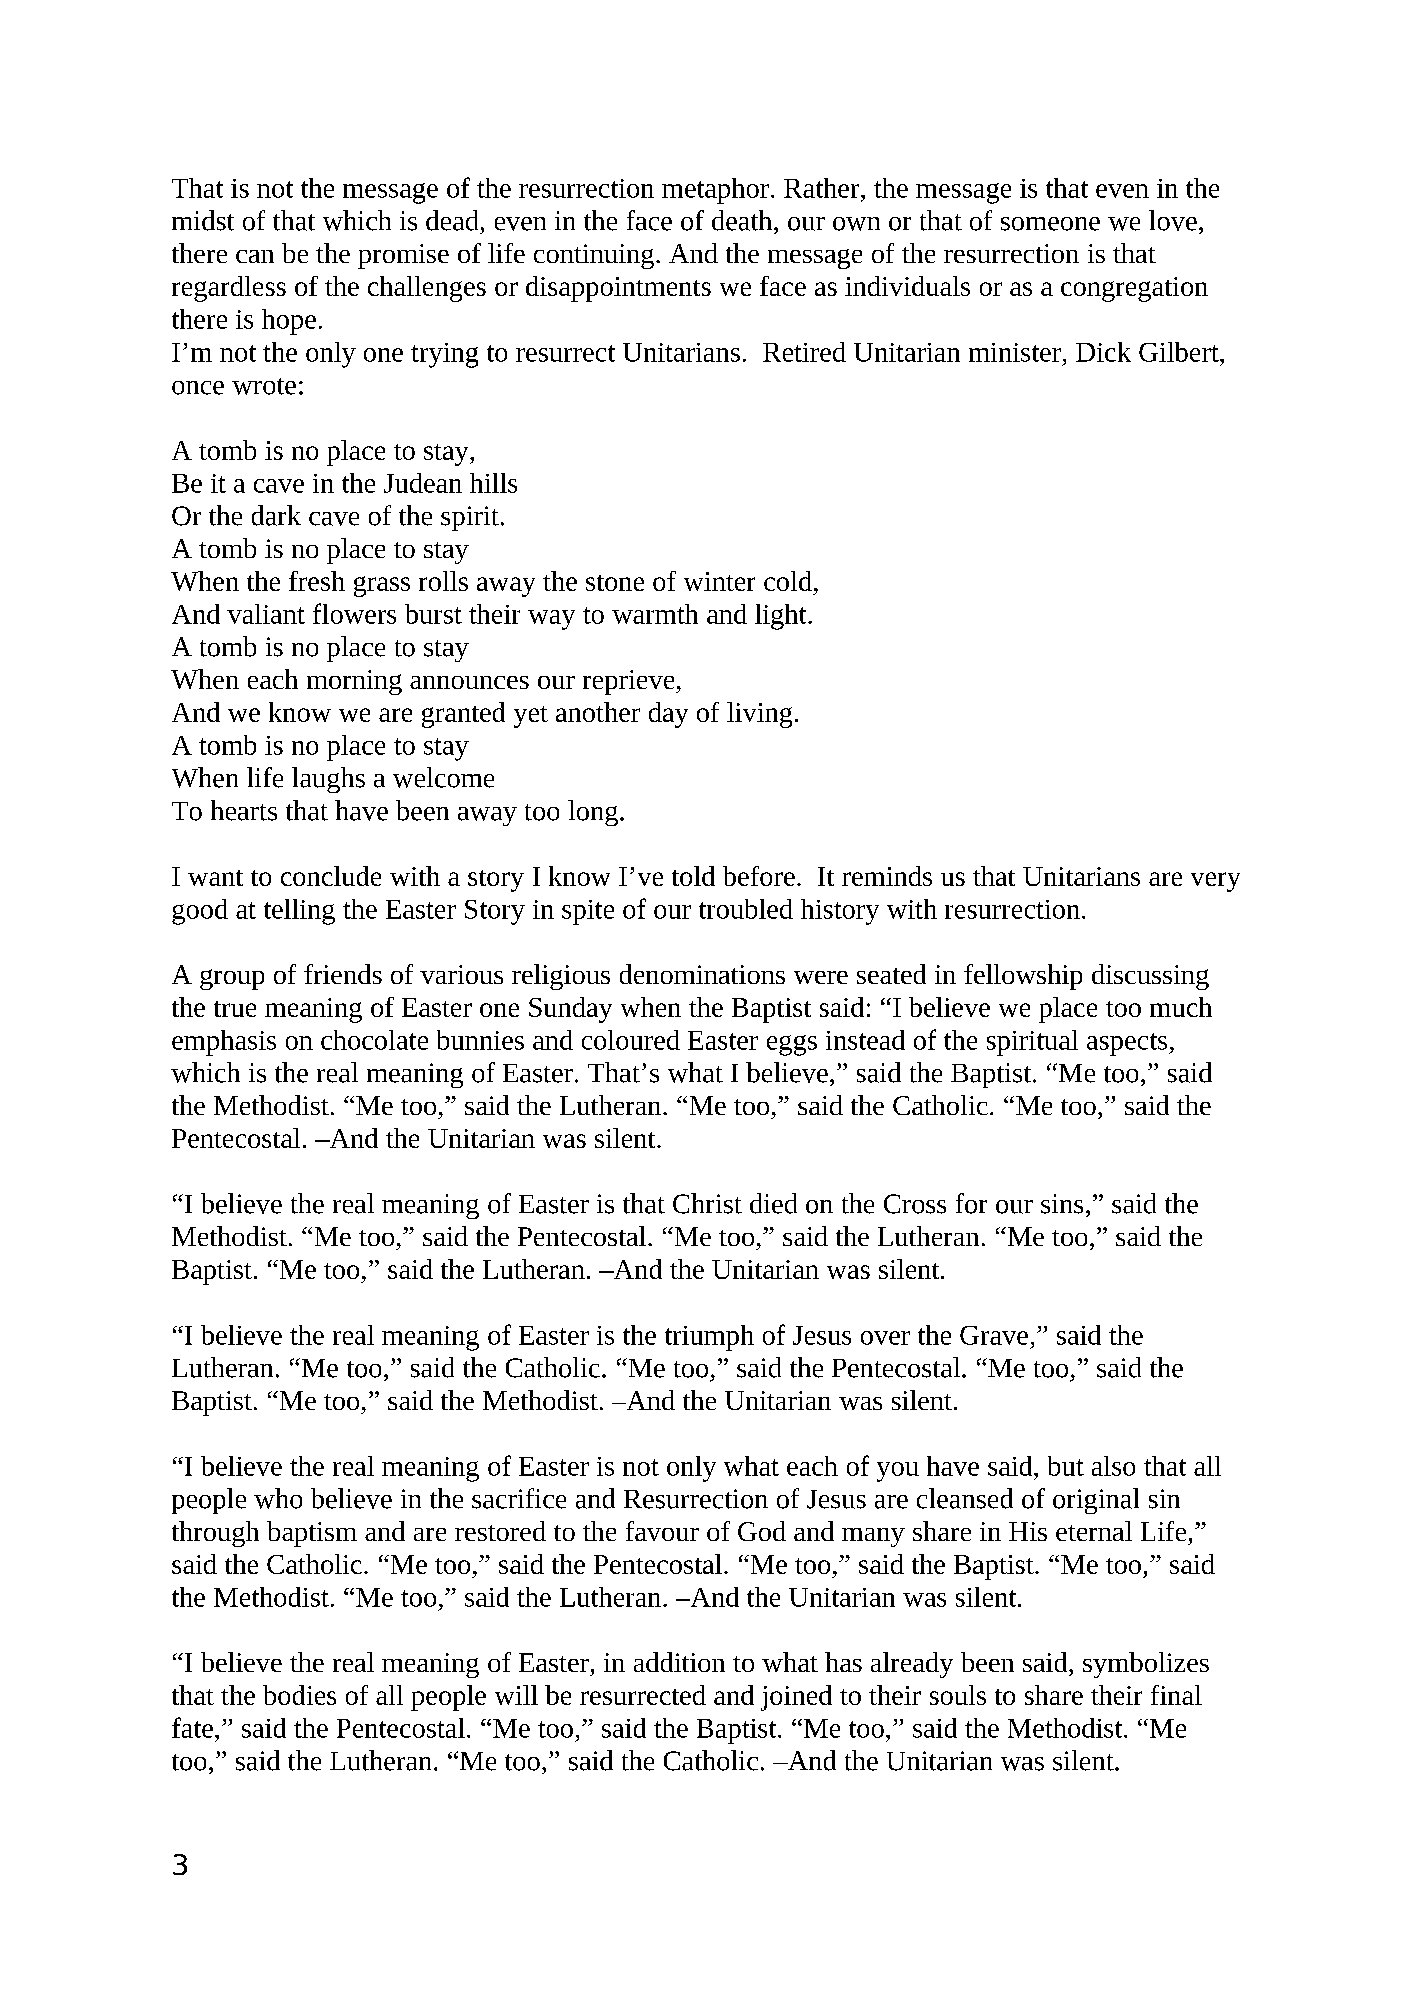  What do you see at coordinates (278, 1498) in the screenshot?
I see `who` at bounding box center [278, 1498].
